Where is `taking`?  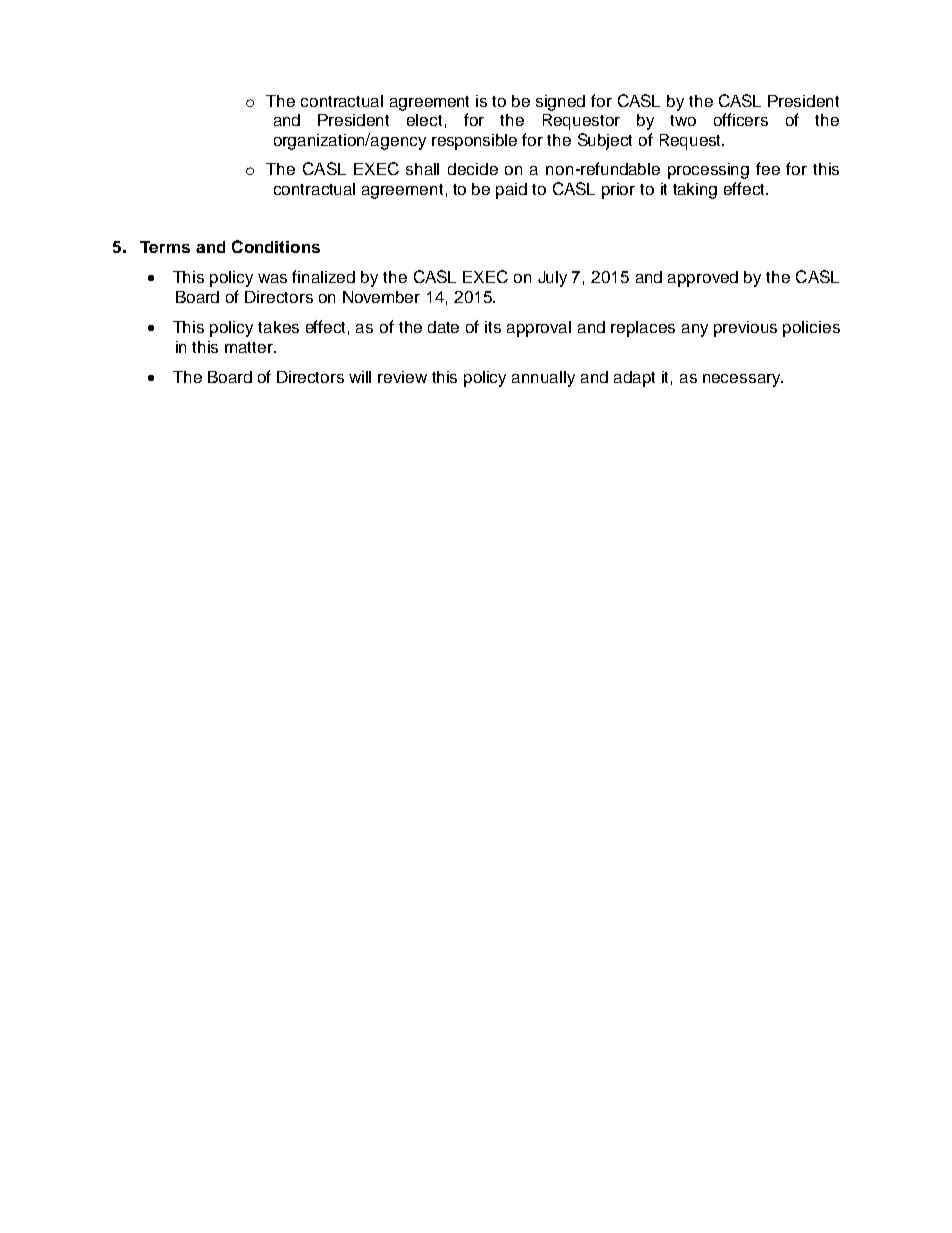 taking is located at coordinates (695, 191).
